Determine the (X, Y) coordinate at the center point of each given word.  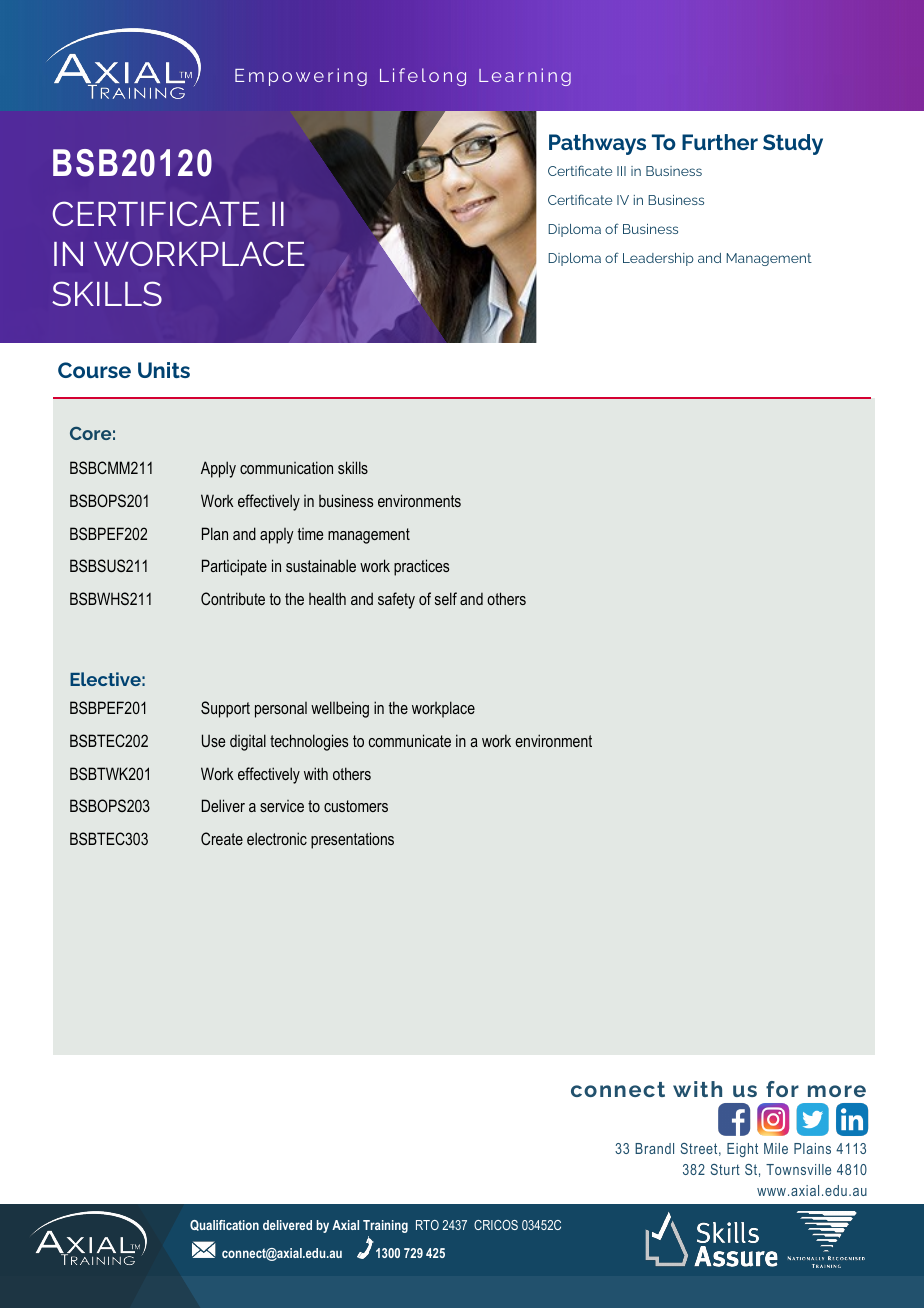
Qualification (224, 1225)
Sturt (725, 1169)
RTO (427, 1225)
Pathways (597, 144)
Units (164, 370)
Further (720, 142)
